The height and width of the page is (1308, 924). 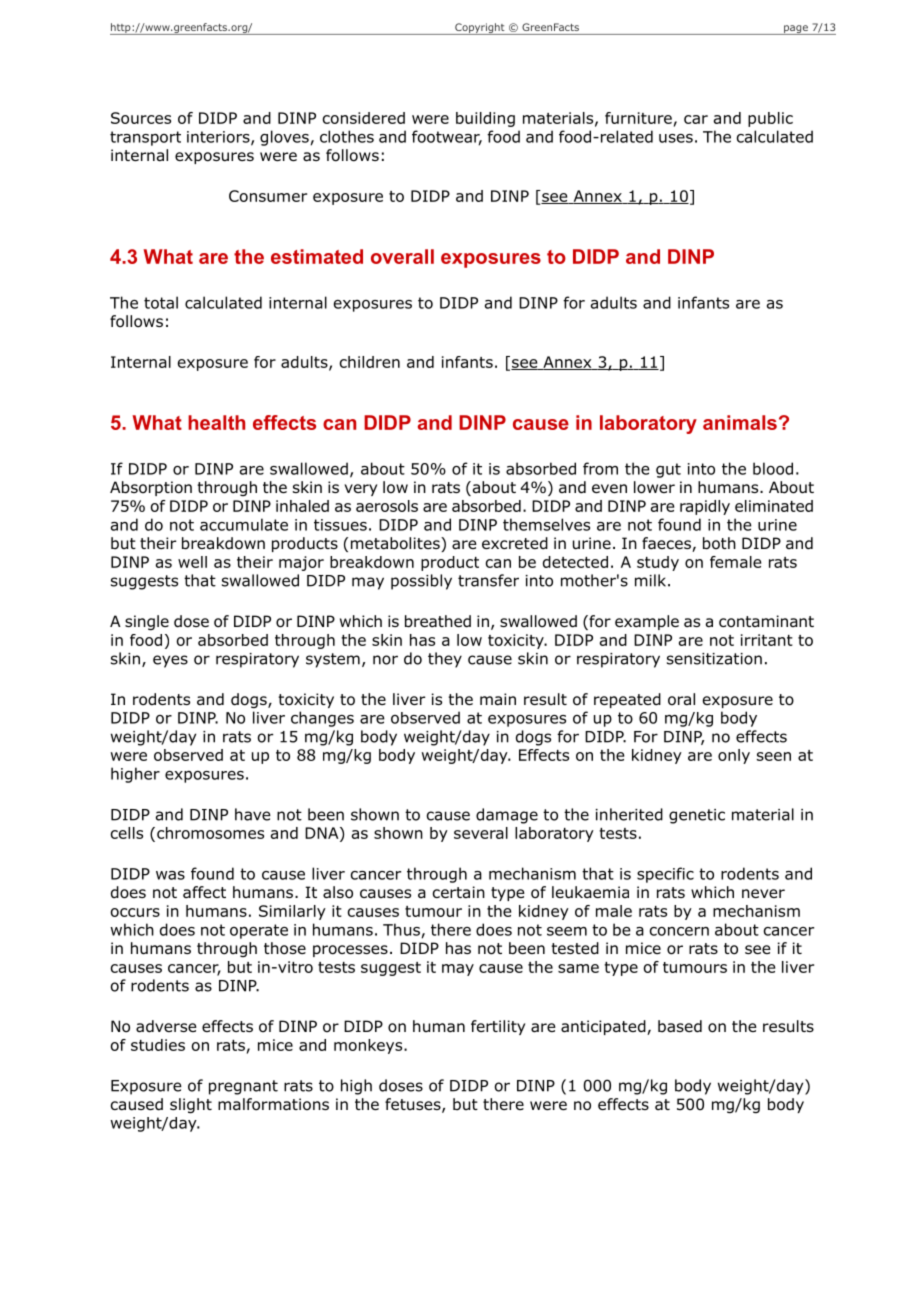 I want to click on interiors, so click(x=219, y=138).
